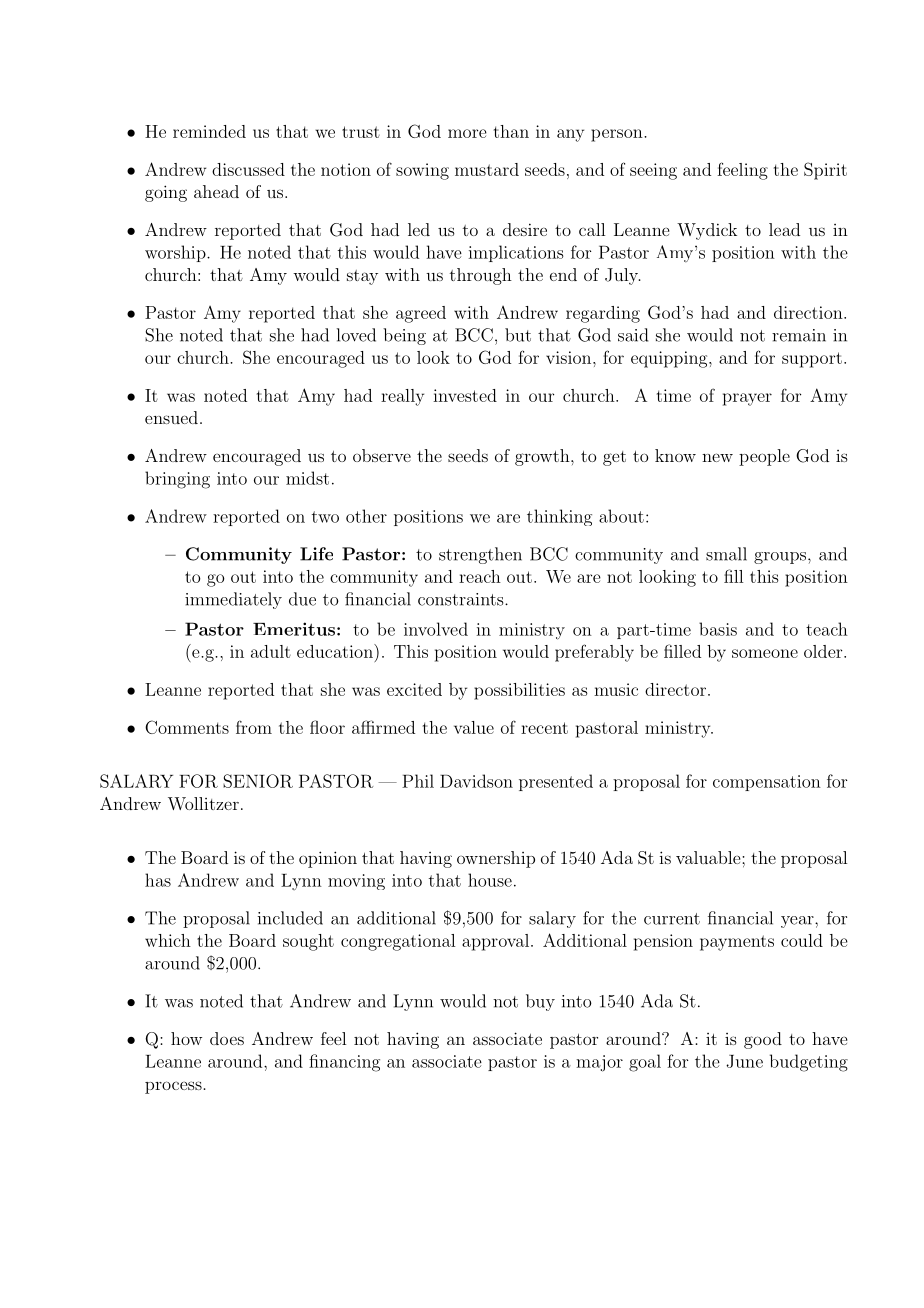 This image has width=924, height=1308. What do you see at coordinates (227, 1038) in the image?
I see `does` at bounding box center [227, 1038].
